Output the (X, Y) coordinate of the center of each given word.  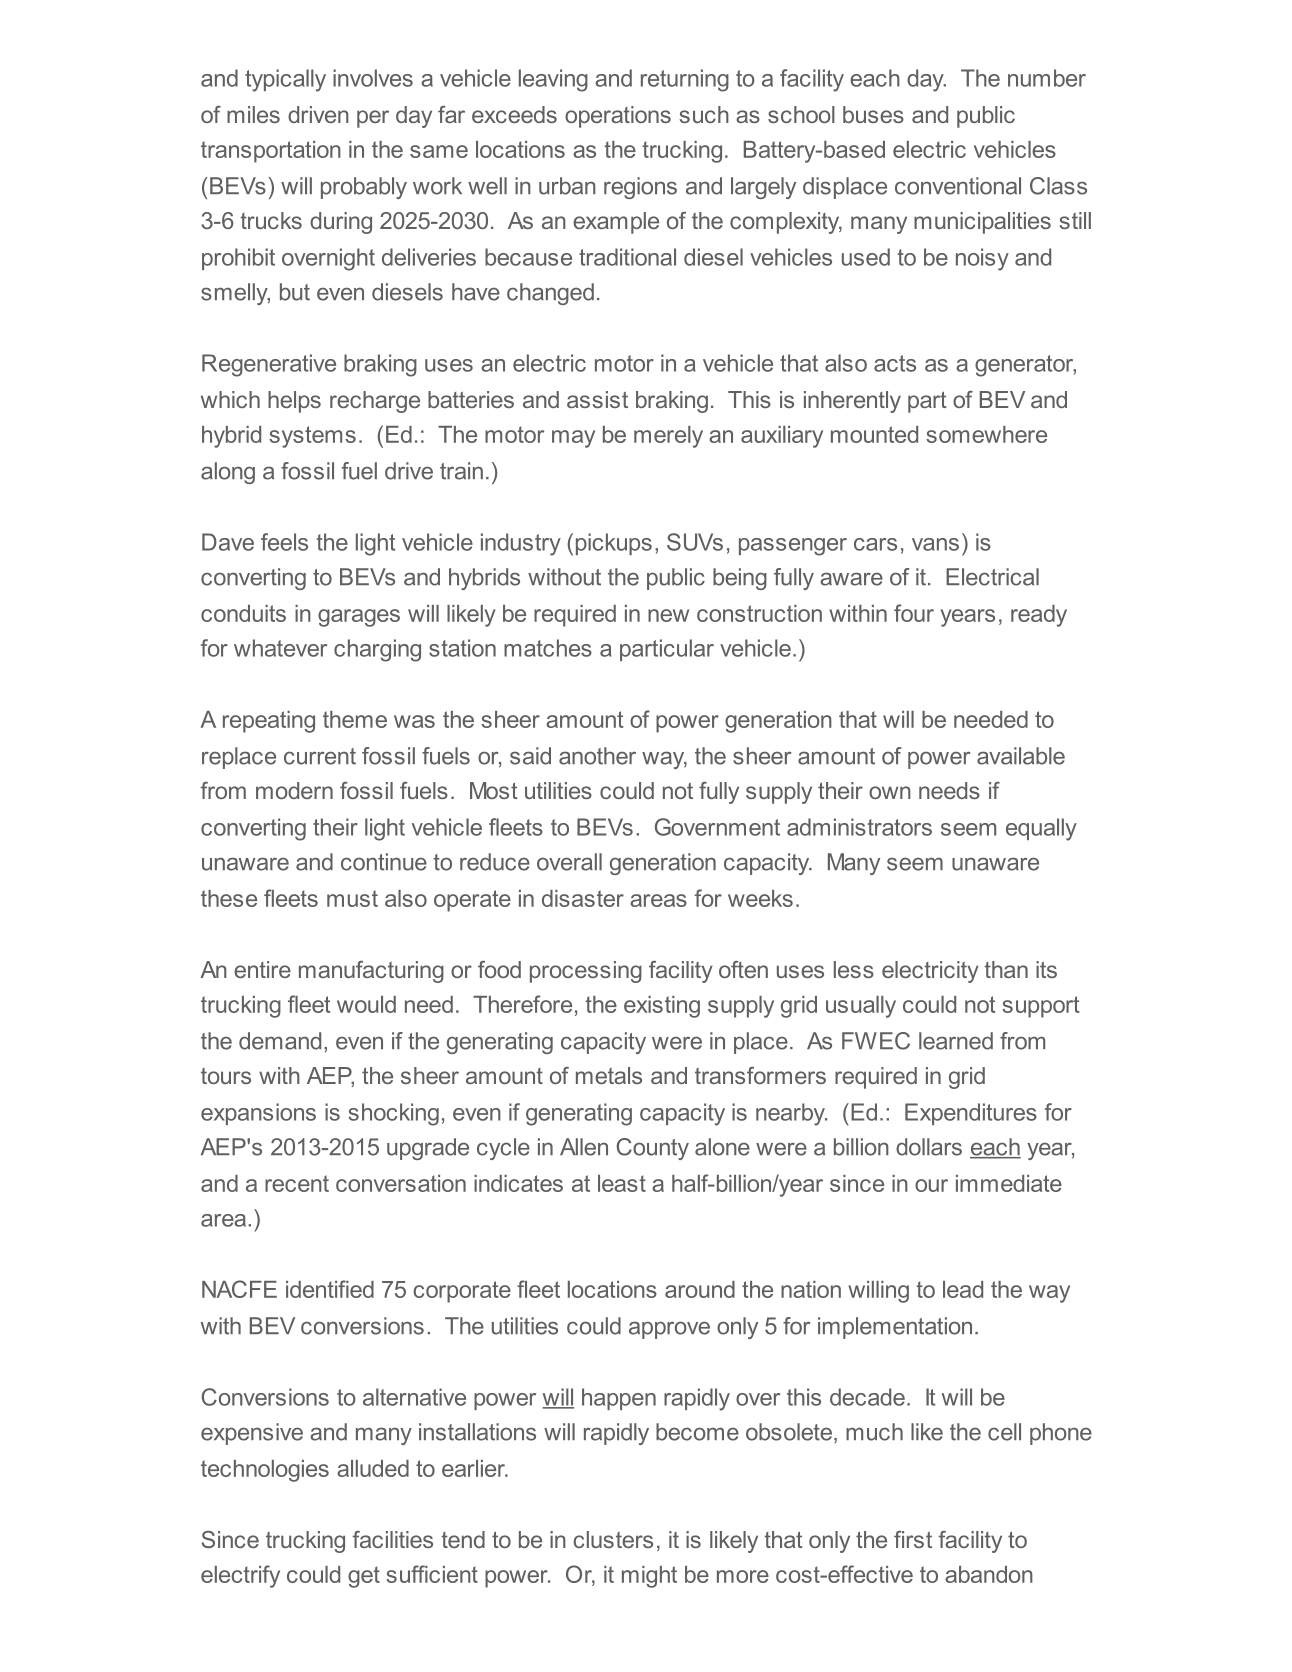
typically (285, 80)
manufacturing (371, 972)
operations (618, 117)
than (1006, 969)
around (700, 1289)
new (668, 615)
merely (668, 437)
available (1021, 756)
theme (355, 719)
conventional (958, 186)
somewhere (986, 434)
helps (294, 402)
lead (963, 1289)
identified (330, 1289)
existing (662, 1007)
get (364, 1577)
